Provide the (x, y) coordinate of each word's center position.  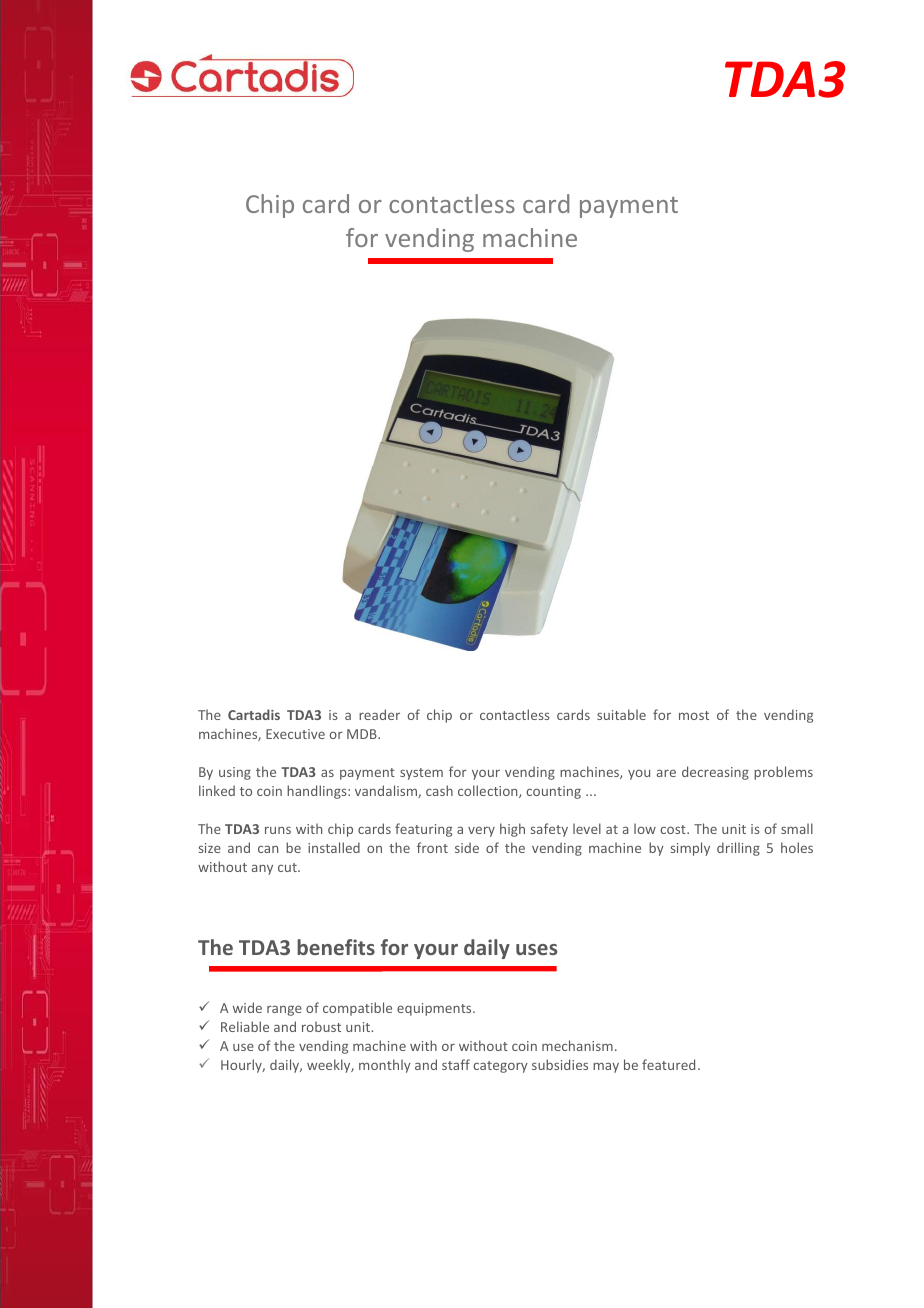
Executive (295, 734)
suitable (621, 714)
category (500, 1067)
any (262, 869)
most (694, 715)
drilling (738, 849)
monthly (385, 1066)
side (467, 847)
